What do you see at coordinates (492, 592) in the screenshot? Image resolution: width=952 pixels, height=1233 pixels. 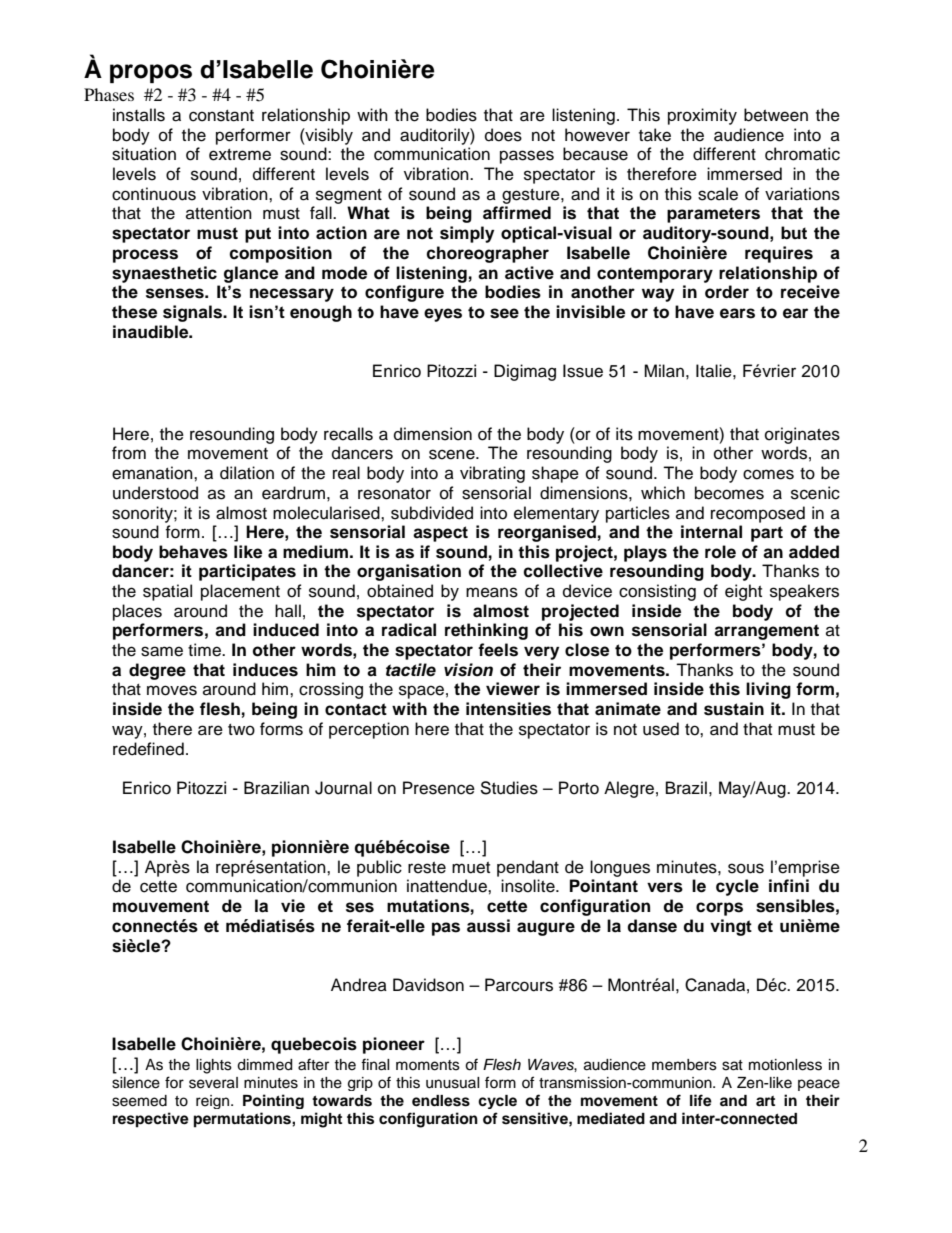 I see `means` at bounding box center [492, 592].
